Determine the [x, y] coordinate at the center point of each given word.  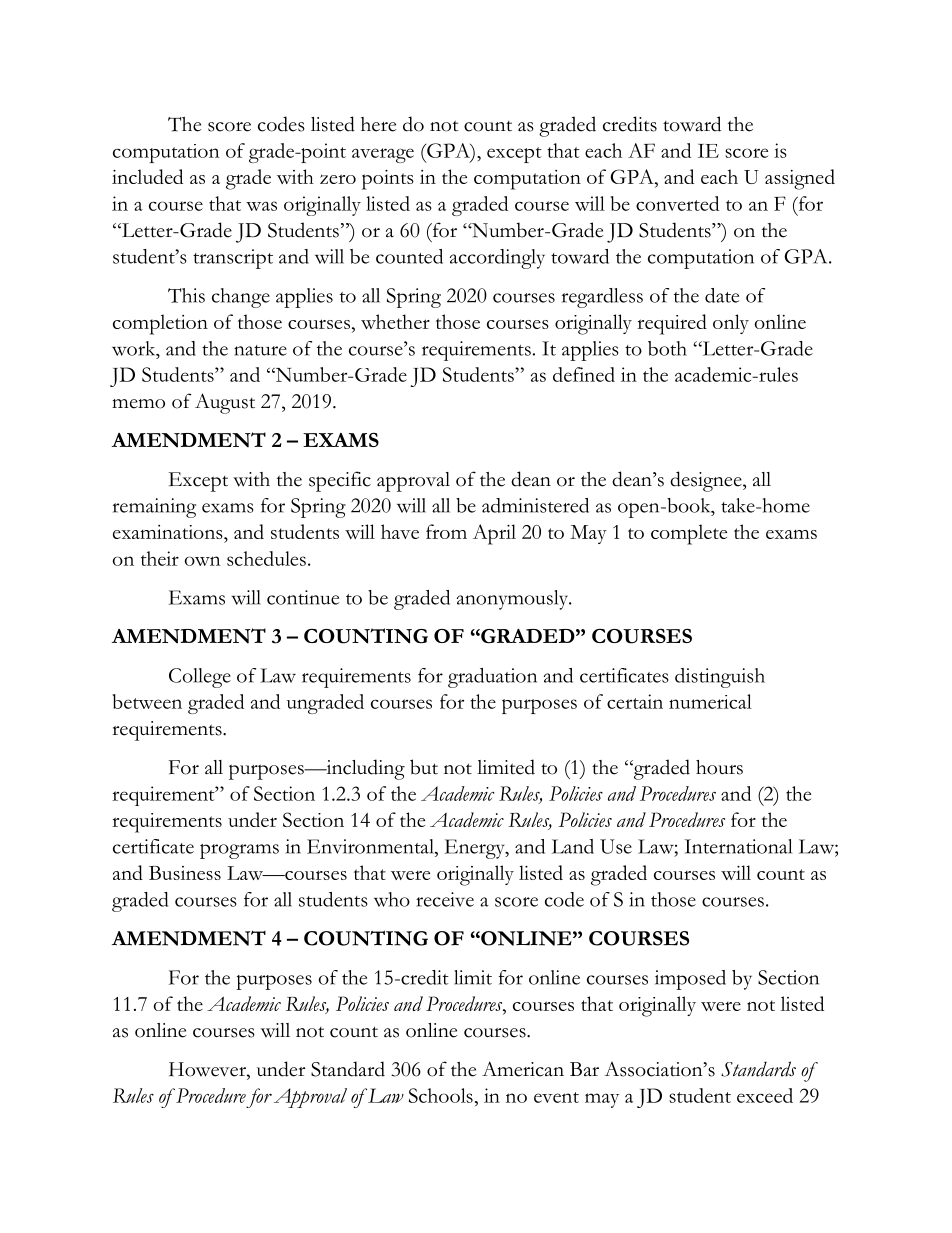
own [202, 561]
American [523, 1069]
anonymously [514, 600]
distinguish [720, 678]
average [383, 155]
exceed [765, 1095]
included [147, 176]
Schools [441, 1095]
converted [677, 203]
